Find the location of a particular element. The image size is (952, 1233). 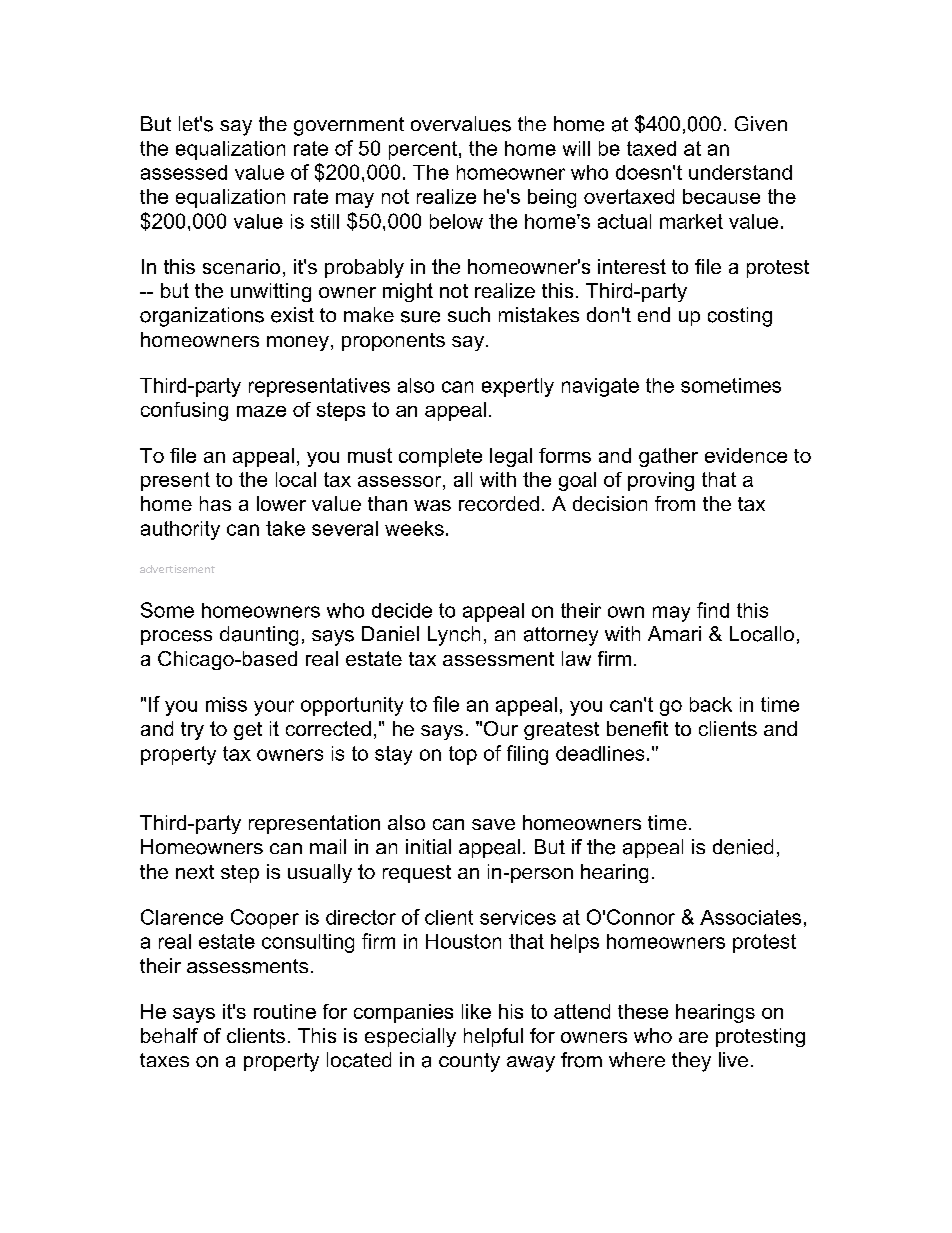

helpful is located at coordinates (493, 1037).
